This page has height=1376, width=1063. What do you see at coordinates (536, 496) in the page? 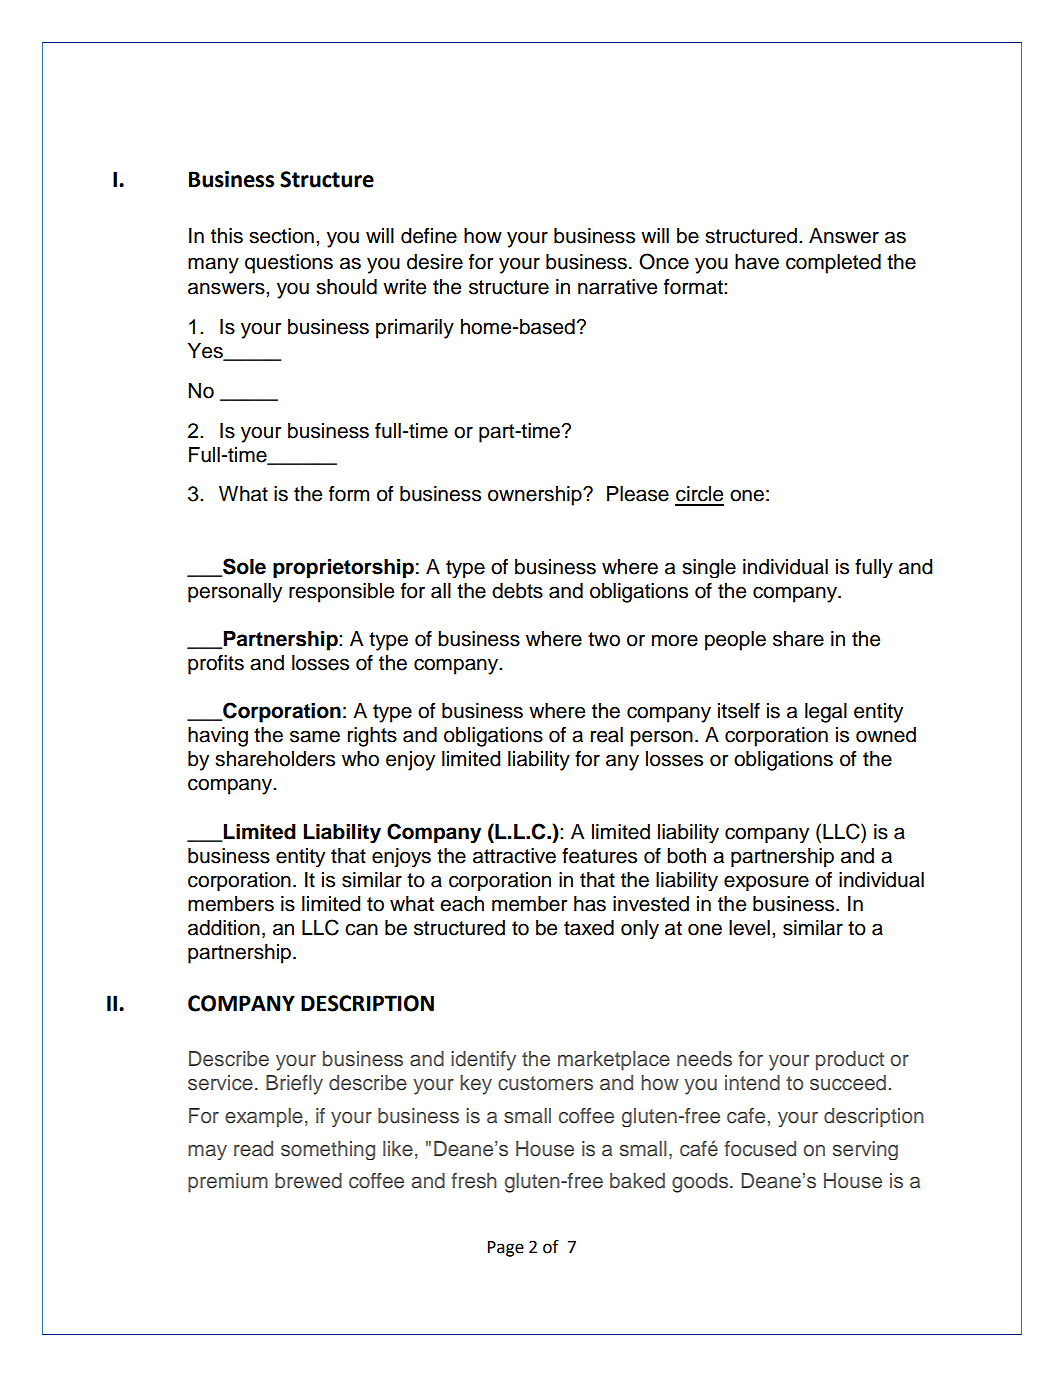
I see `ownership` at bounding box center [536, 496].
